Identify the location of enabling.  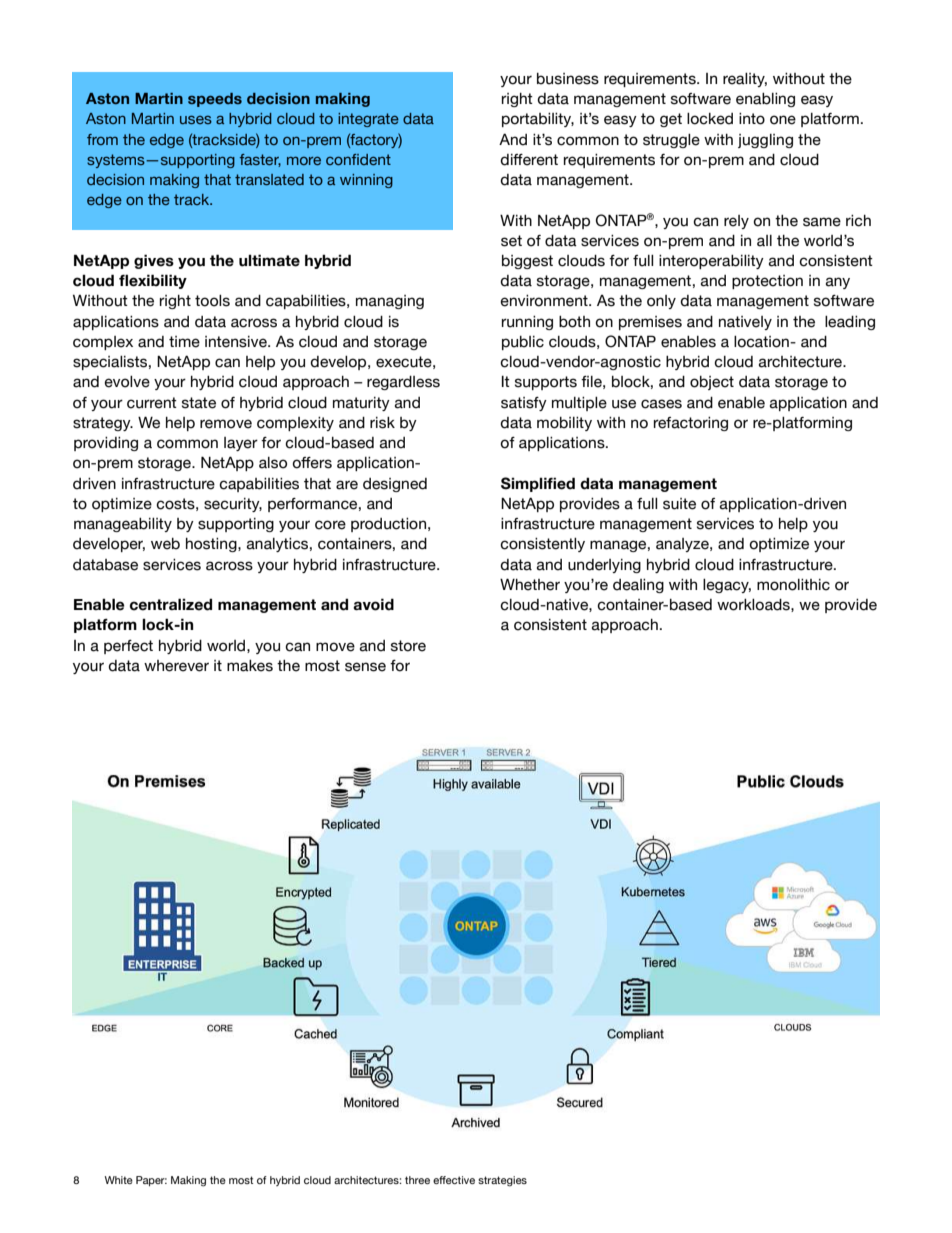
(765, 100).
